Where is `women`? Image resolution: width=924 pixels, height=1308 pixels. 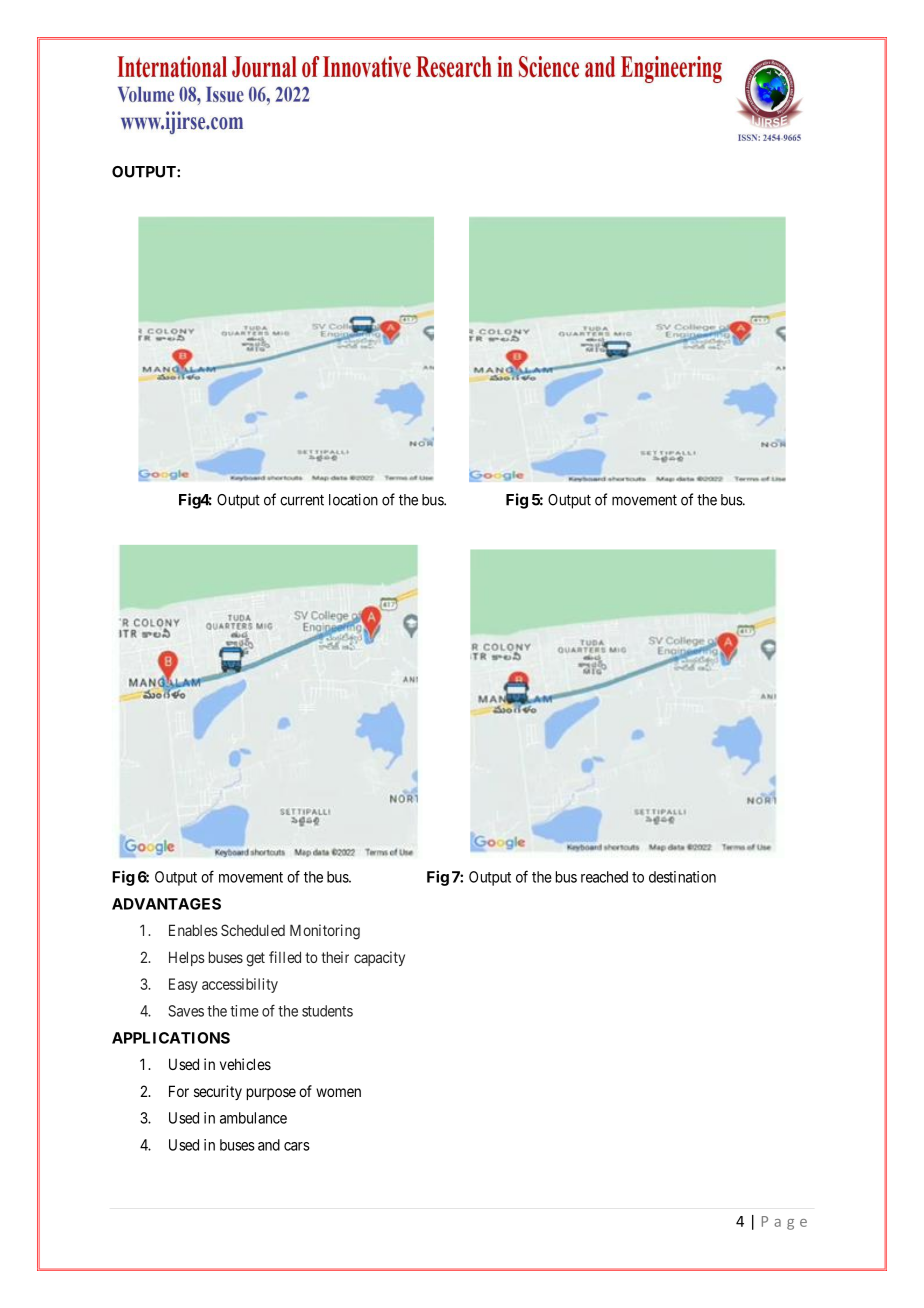
women is located at coordinates (338, 1092).
